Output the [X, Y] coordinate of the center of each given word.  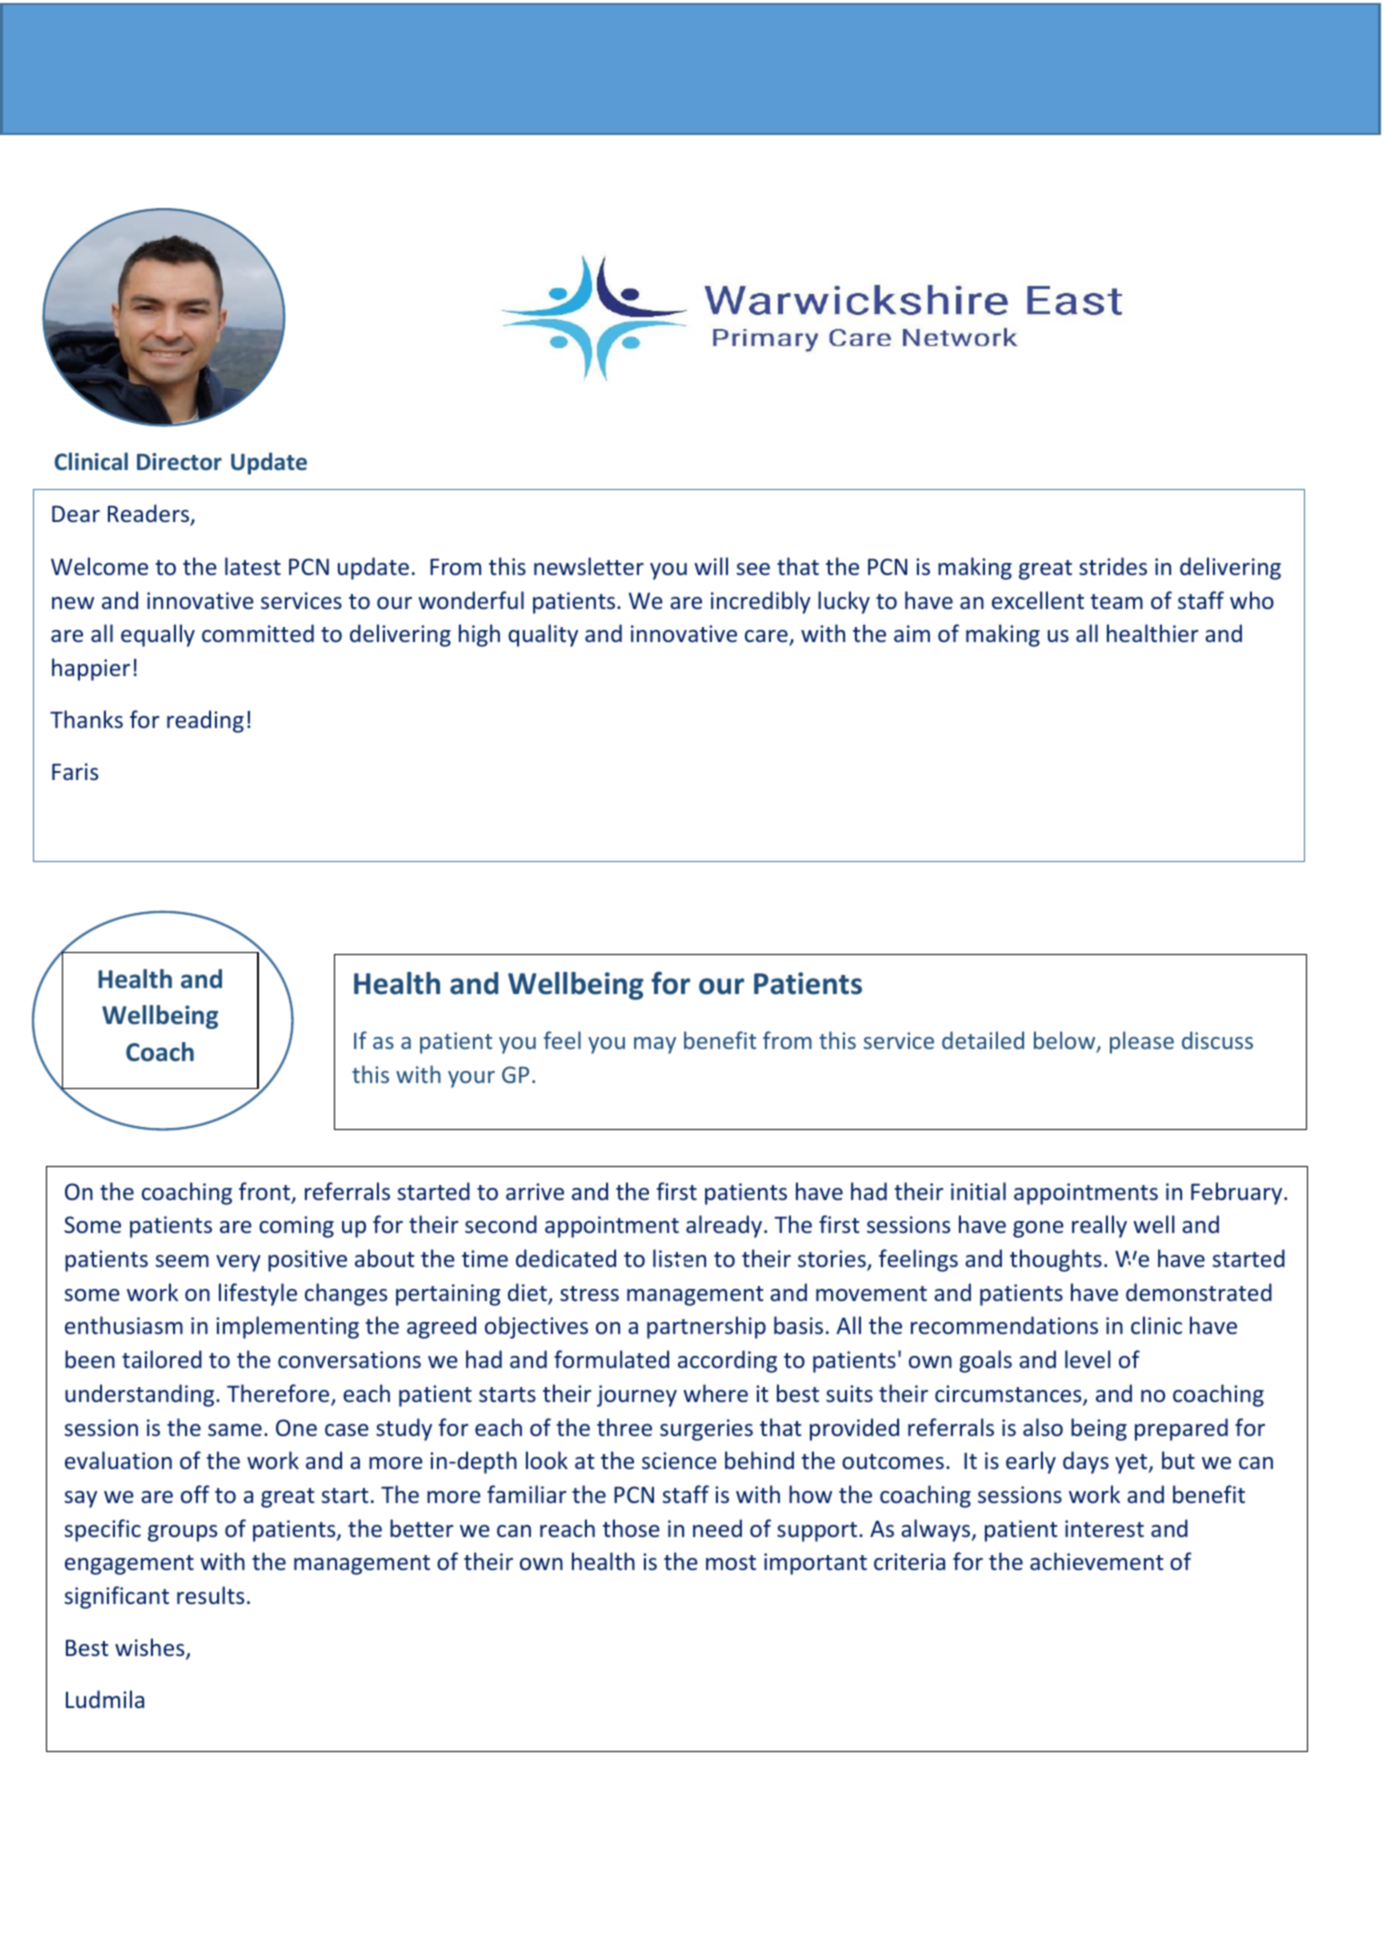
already [725, 1226]
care [767, 637]
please [1142, 1042]
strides [1113, 566]
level [1088, 1359]
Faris [75, 771]
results [210, 1595]
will [711, 566]
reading [205, 721]
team [1116, 601]
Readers [150, 514]
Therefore [279, 1394]
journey [637, 1396]
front [266, 1192]
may [655, 1045]
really [1099, 1226]
